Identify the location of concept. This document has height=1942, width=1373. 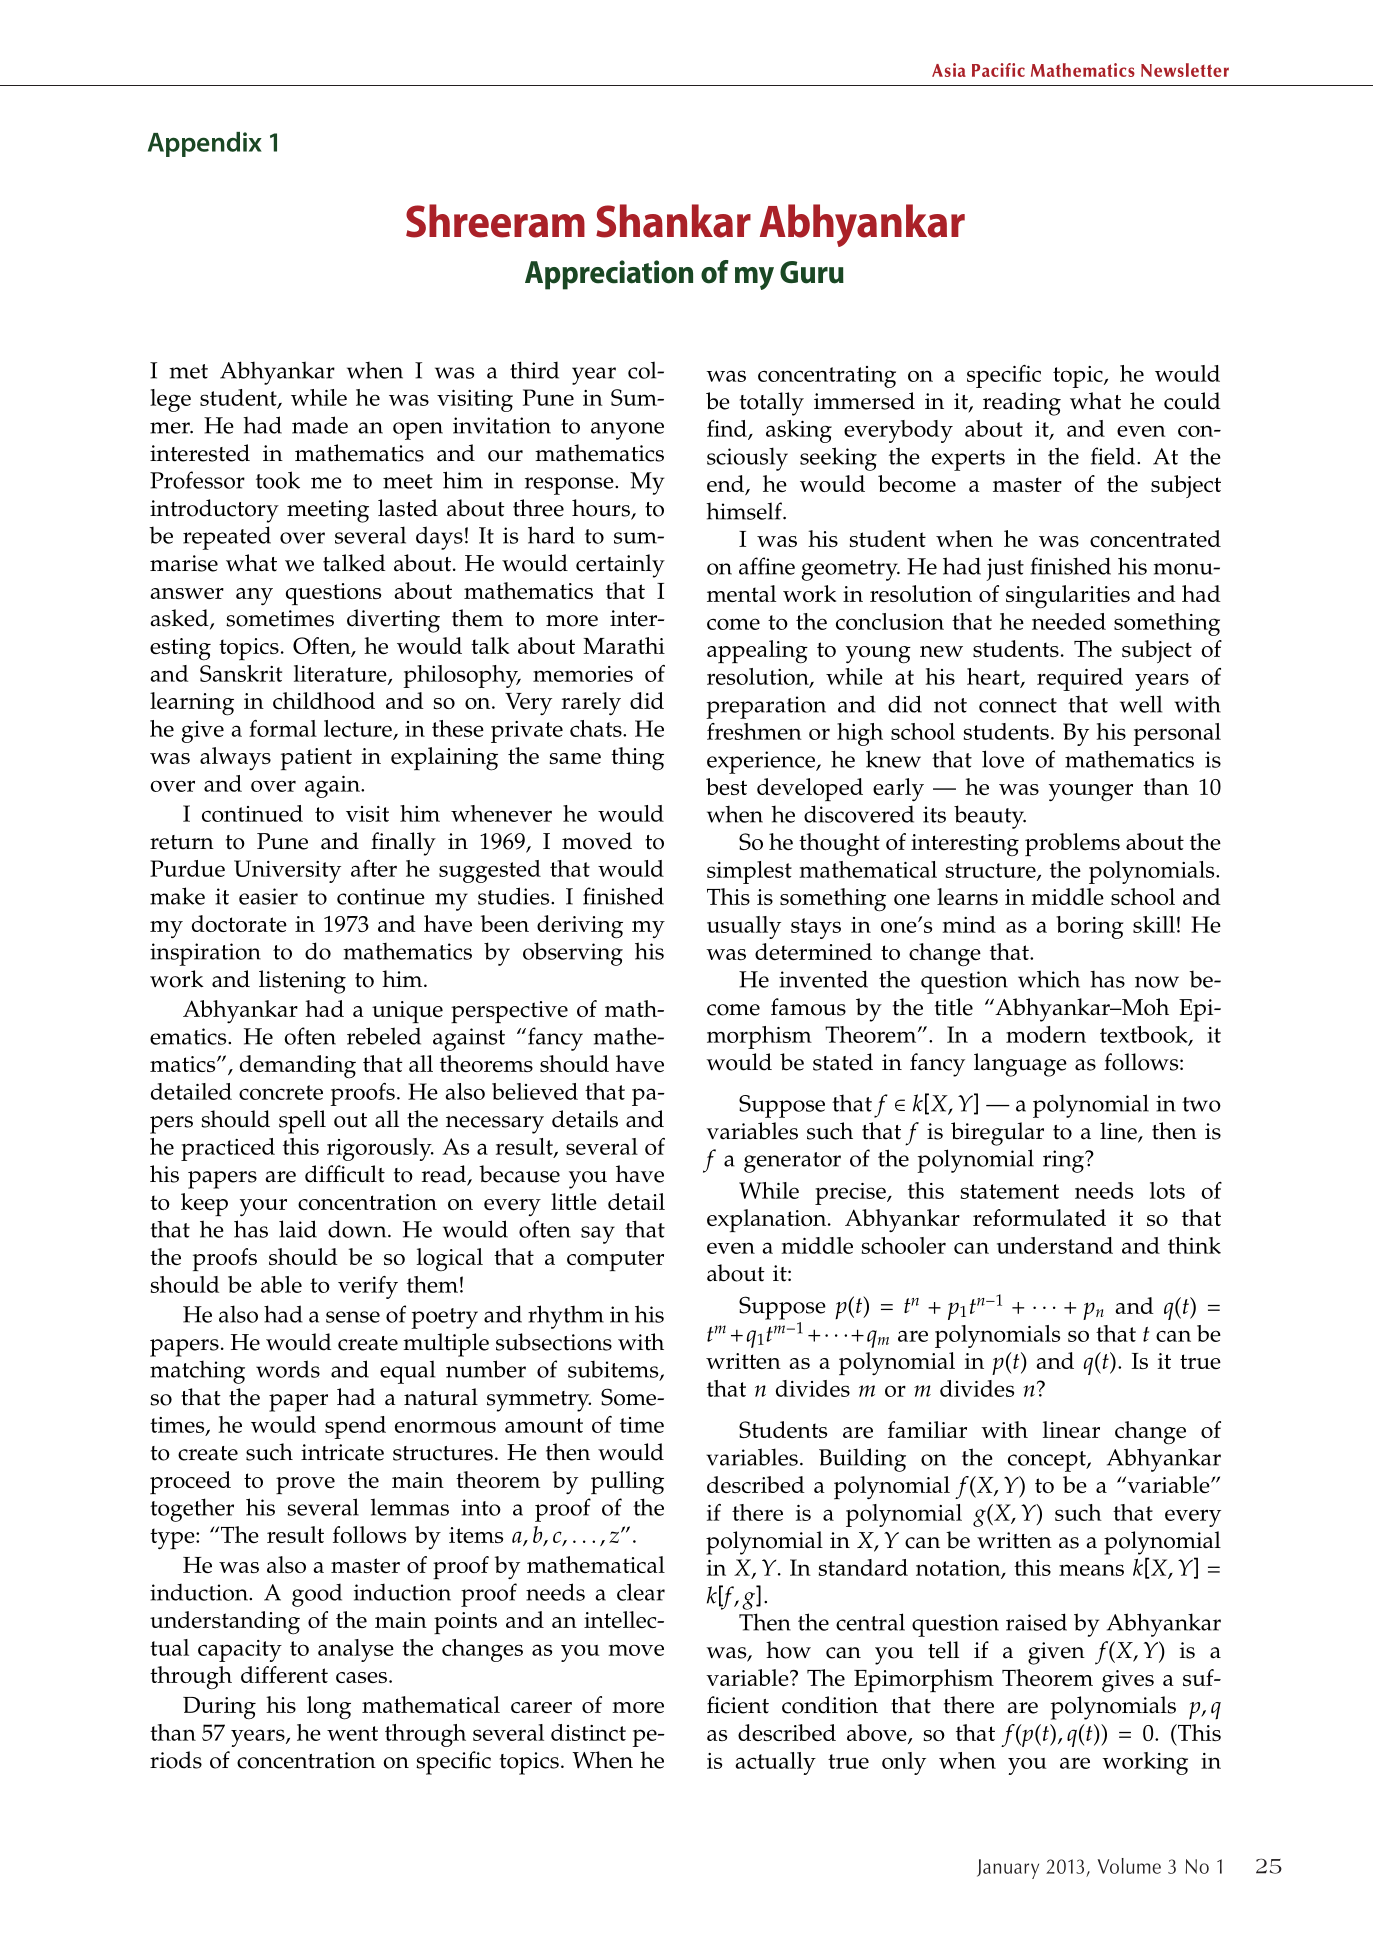
(1048, 1461).
